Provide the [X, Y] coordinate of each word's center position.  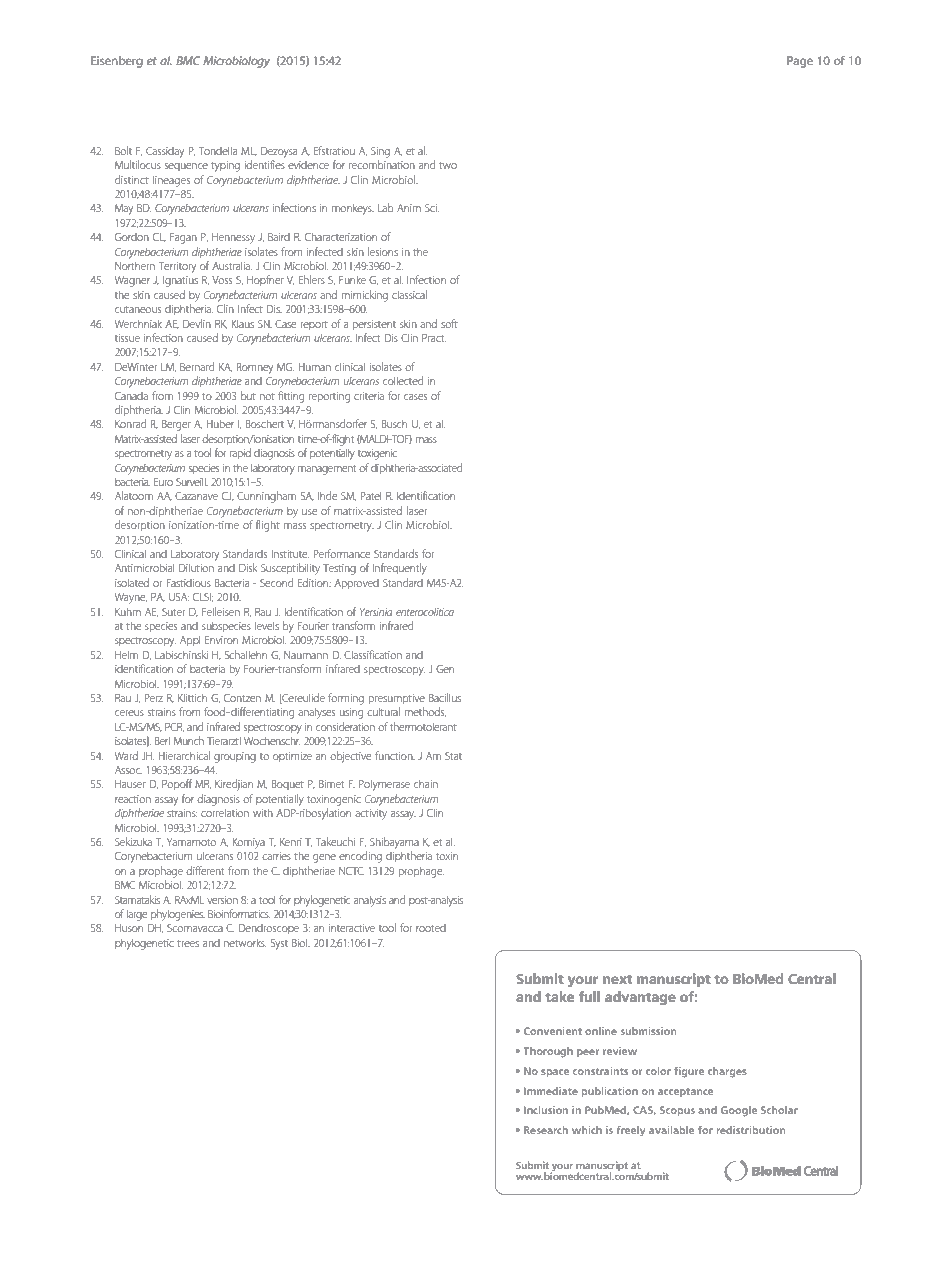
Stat [453, 756]
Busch [394, 424]
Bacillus [445, 697]
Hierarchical [184, 755]
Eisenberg [117, 62]
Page [800, 62]
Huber [220, 423]
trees [188, 943]
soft [449, 323]
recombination [382, 164]
